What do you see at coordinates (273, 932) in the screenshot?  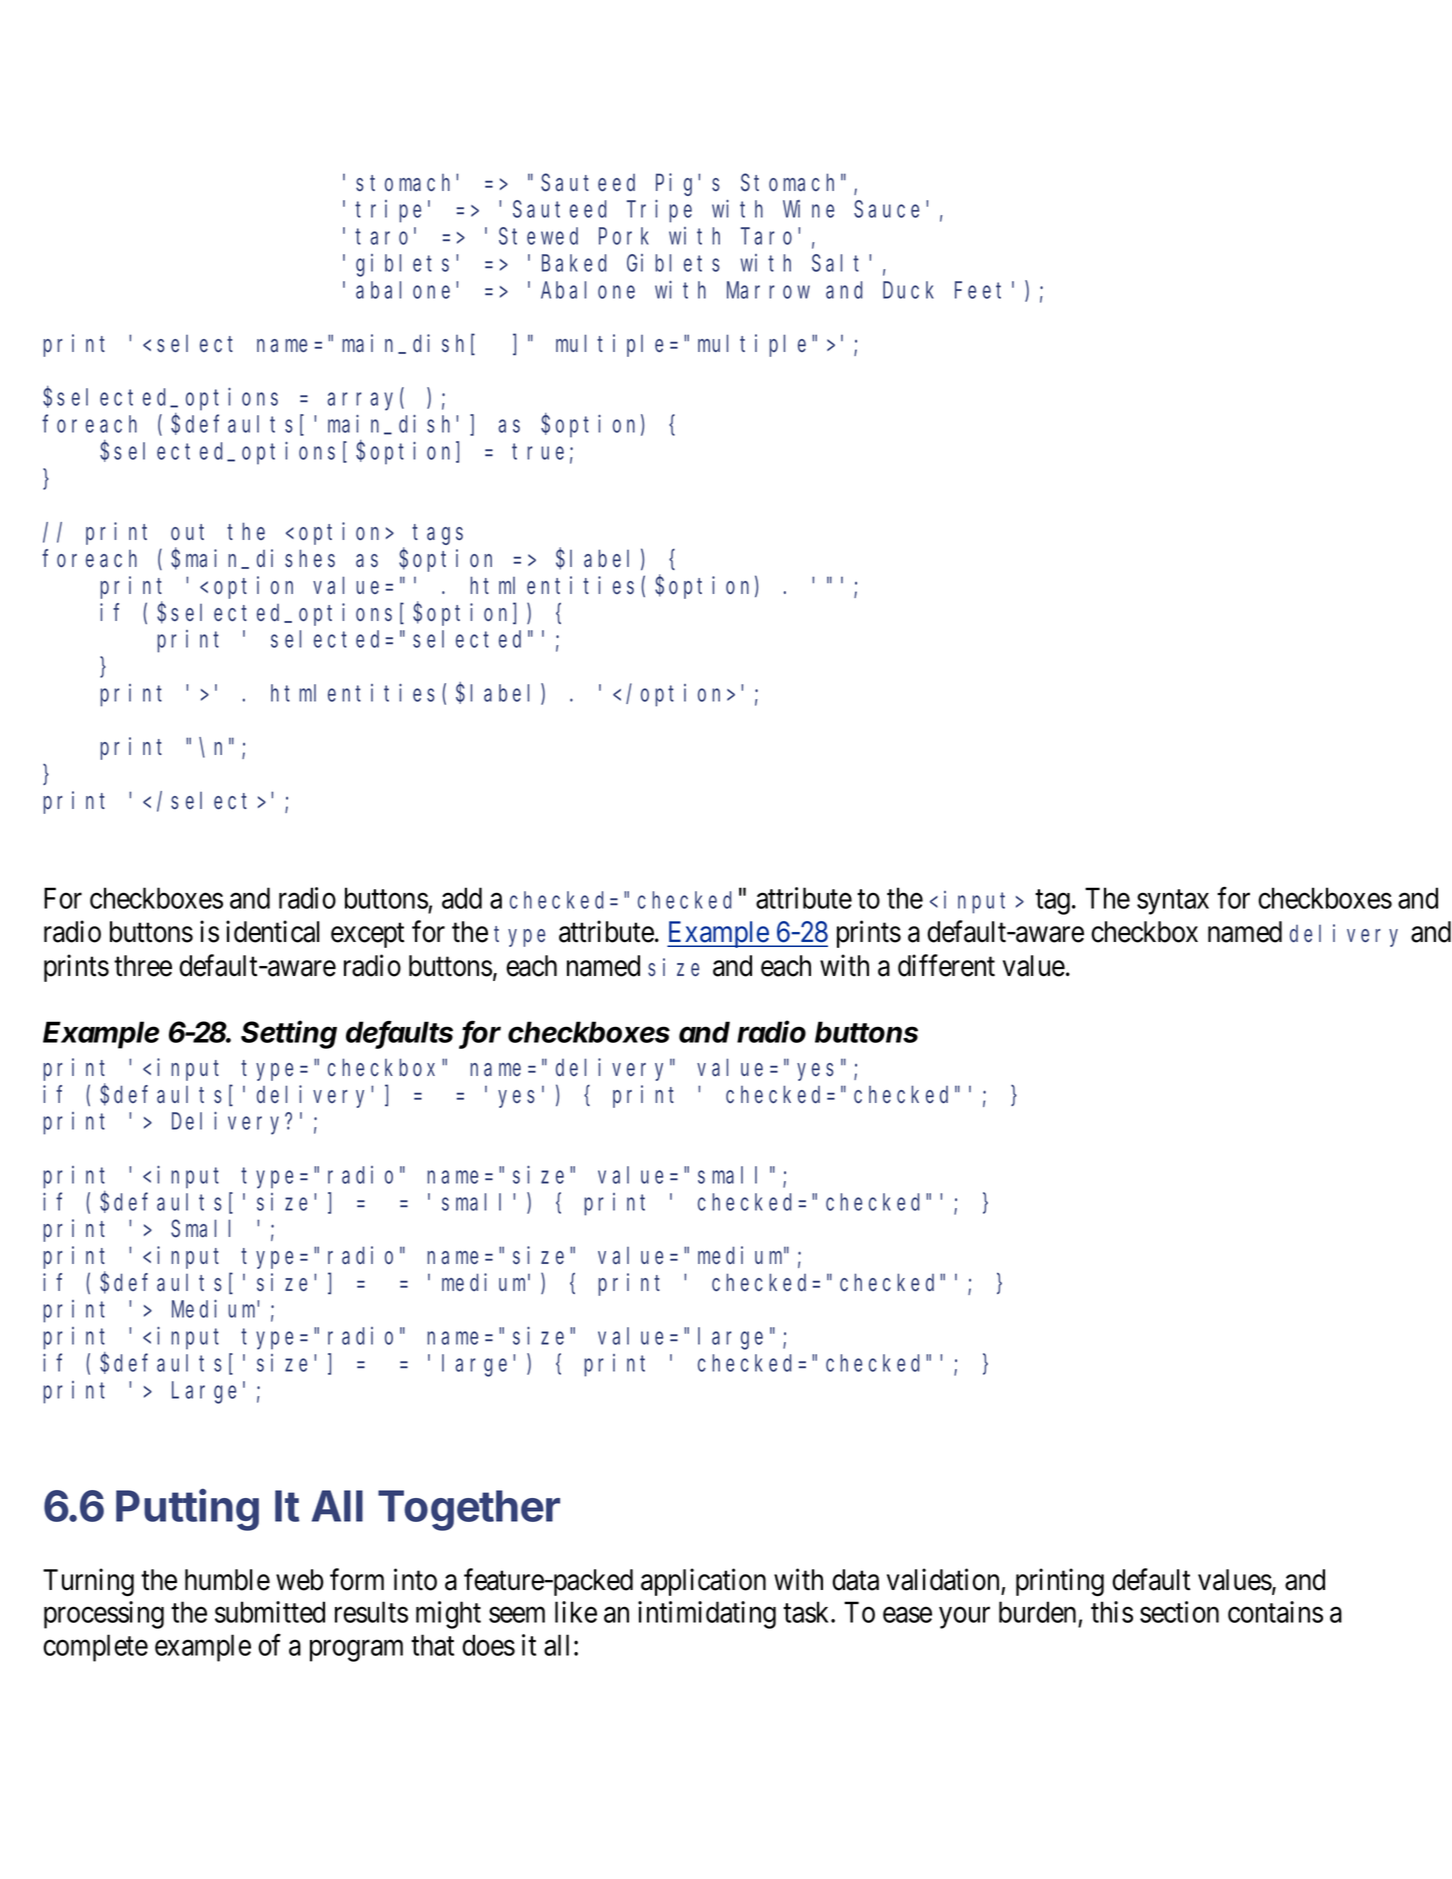 I see `identical` at bounding box center [273, 932].
